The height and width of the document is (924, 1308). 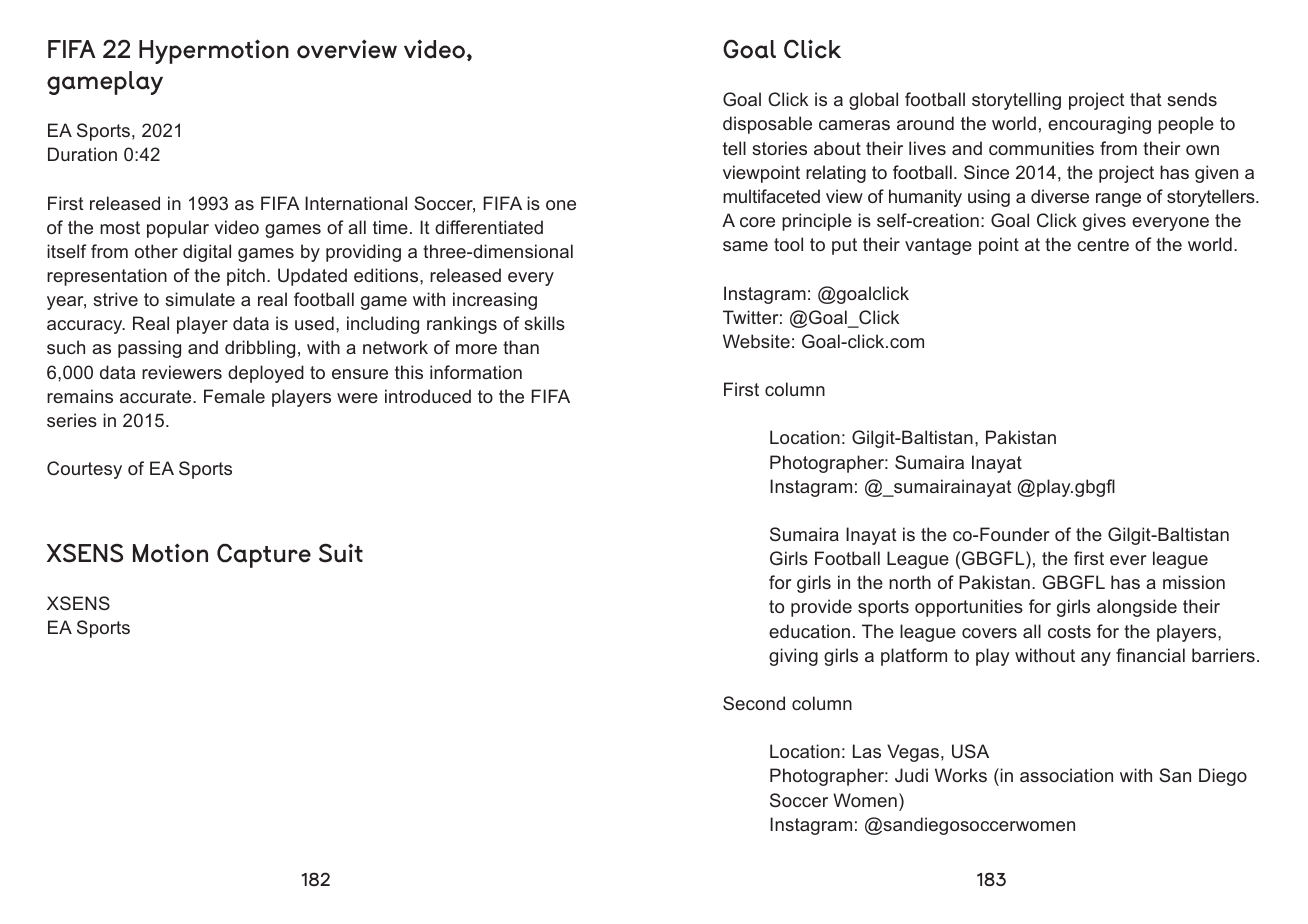 I want to click on association, so click(x=1066, y=775).
